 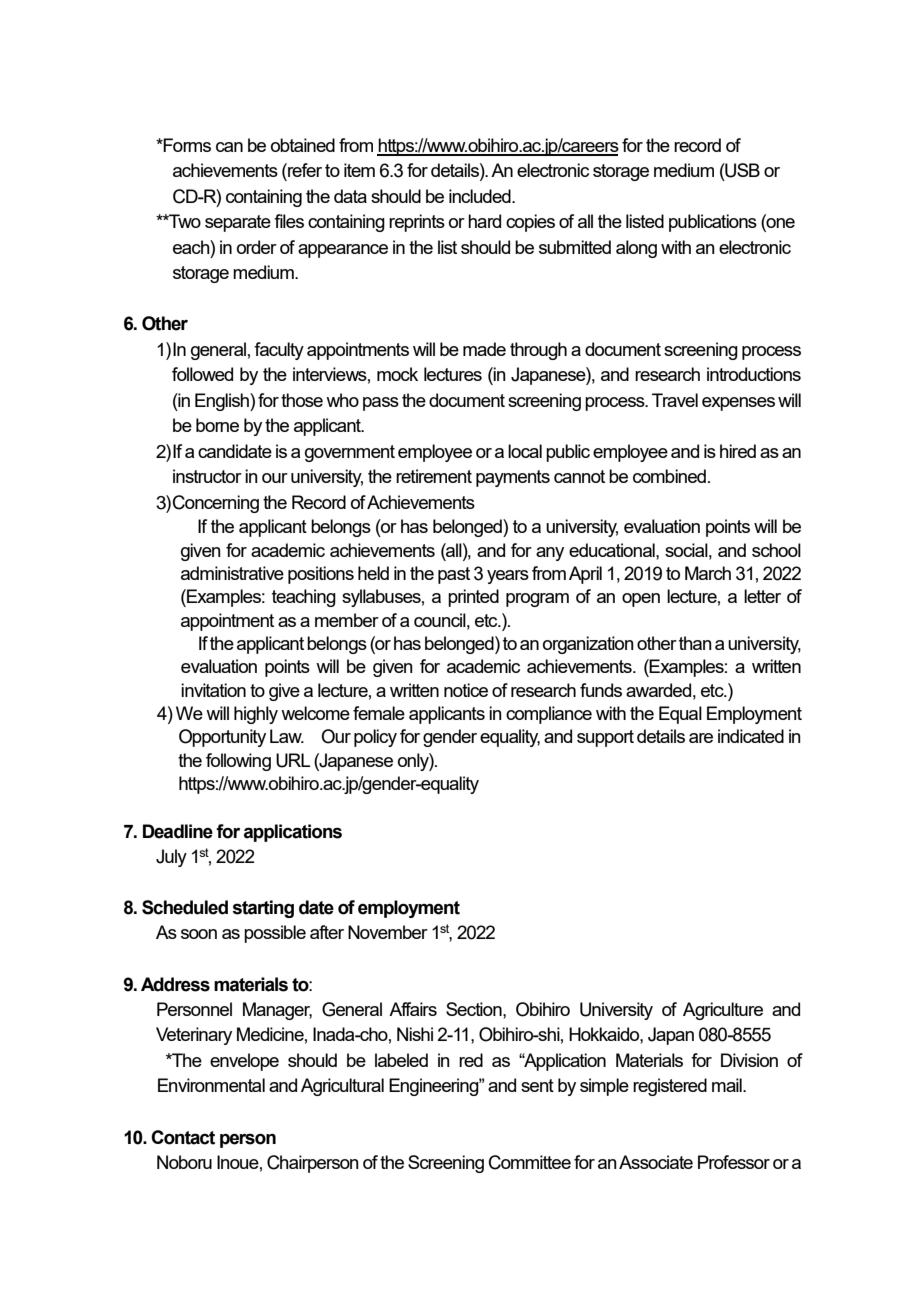 What do you see at coordinates (734, 1162) in the screenshot?
I see `Professor` at bounding box center [734, 1162].
